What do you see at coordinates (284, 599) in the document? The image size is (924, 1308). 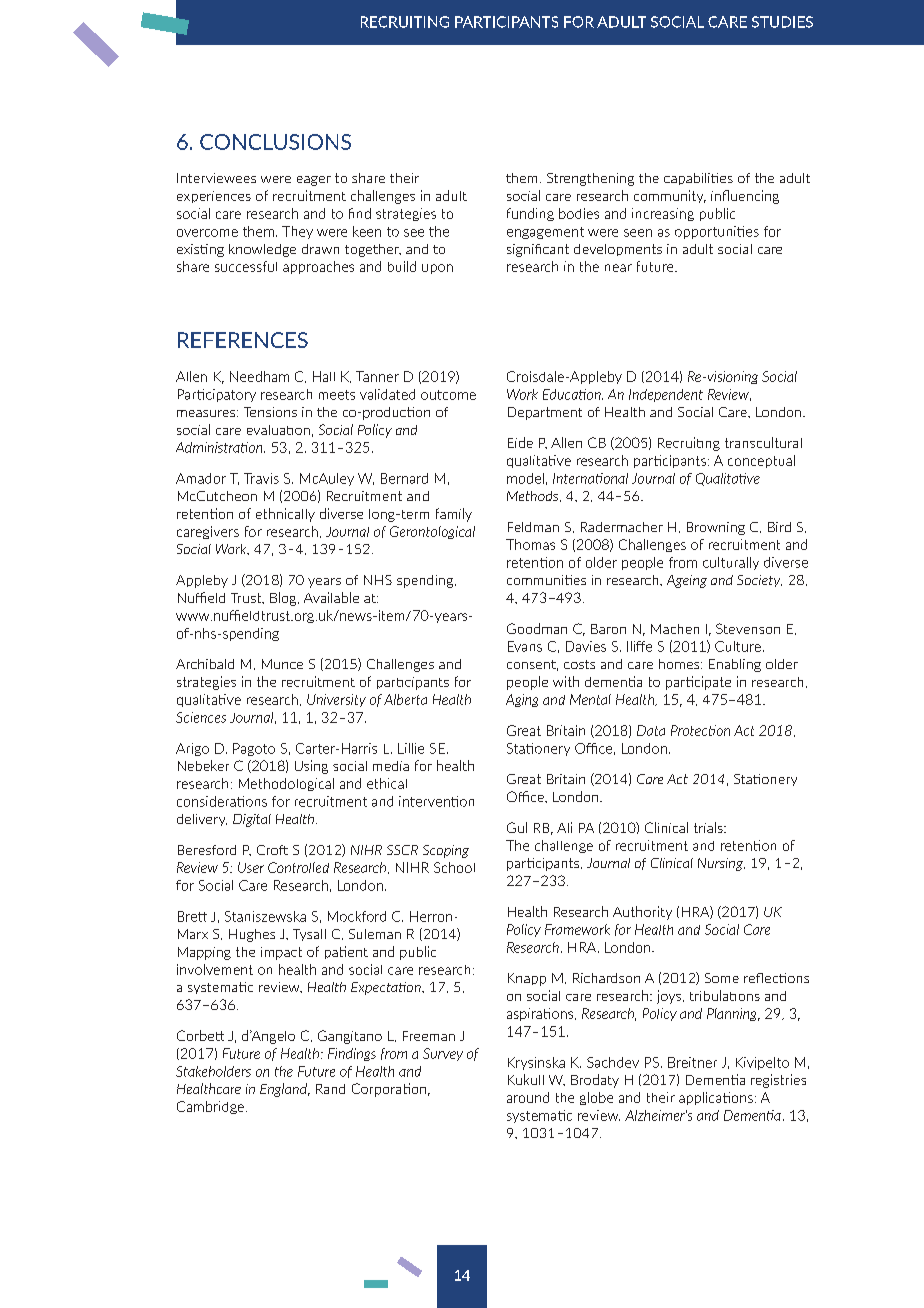 I see `Blog` at bounding box center [284, 599].
